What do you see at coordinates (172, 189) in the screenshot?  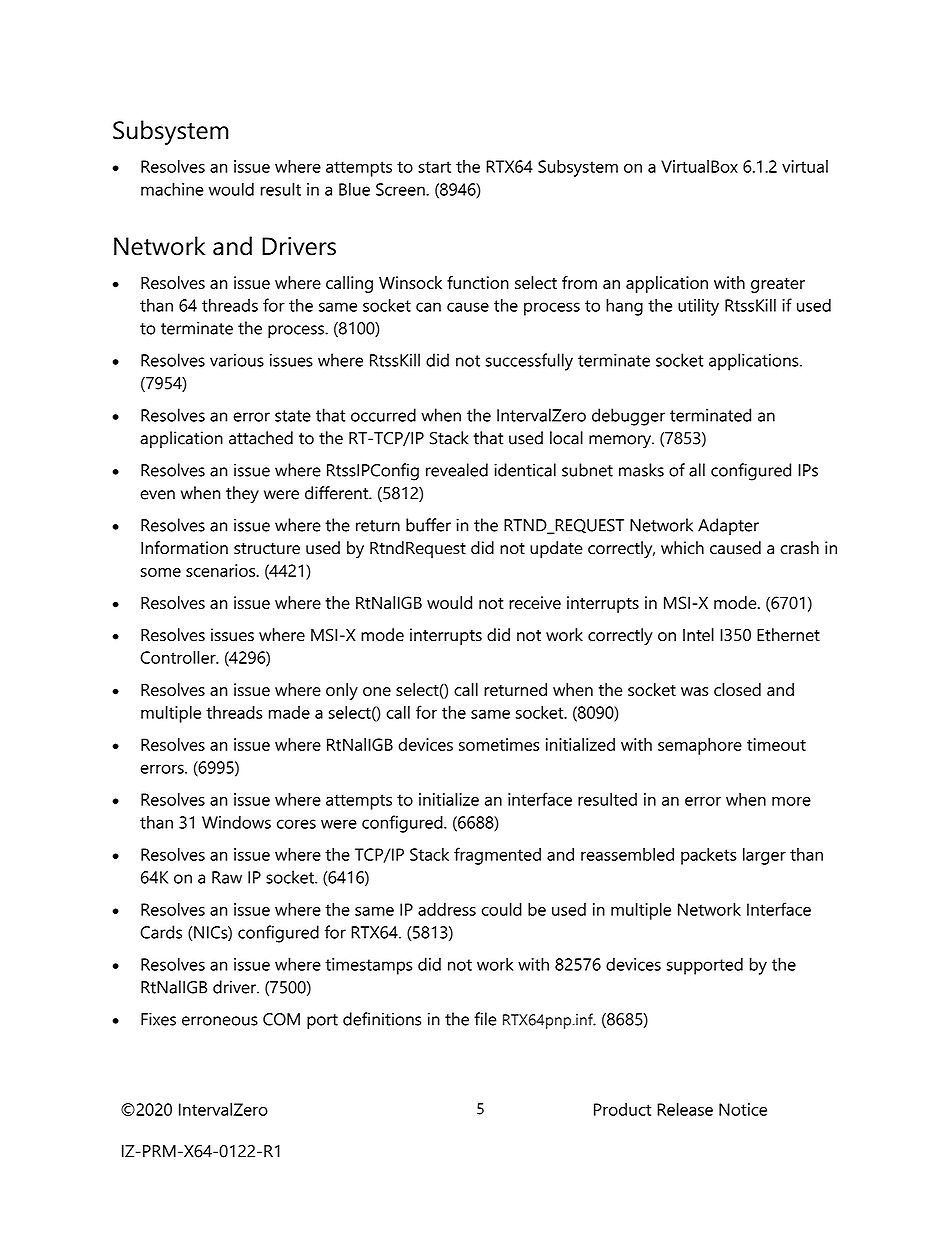 I see `machine` at bounding box center [172, 189].
